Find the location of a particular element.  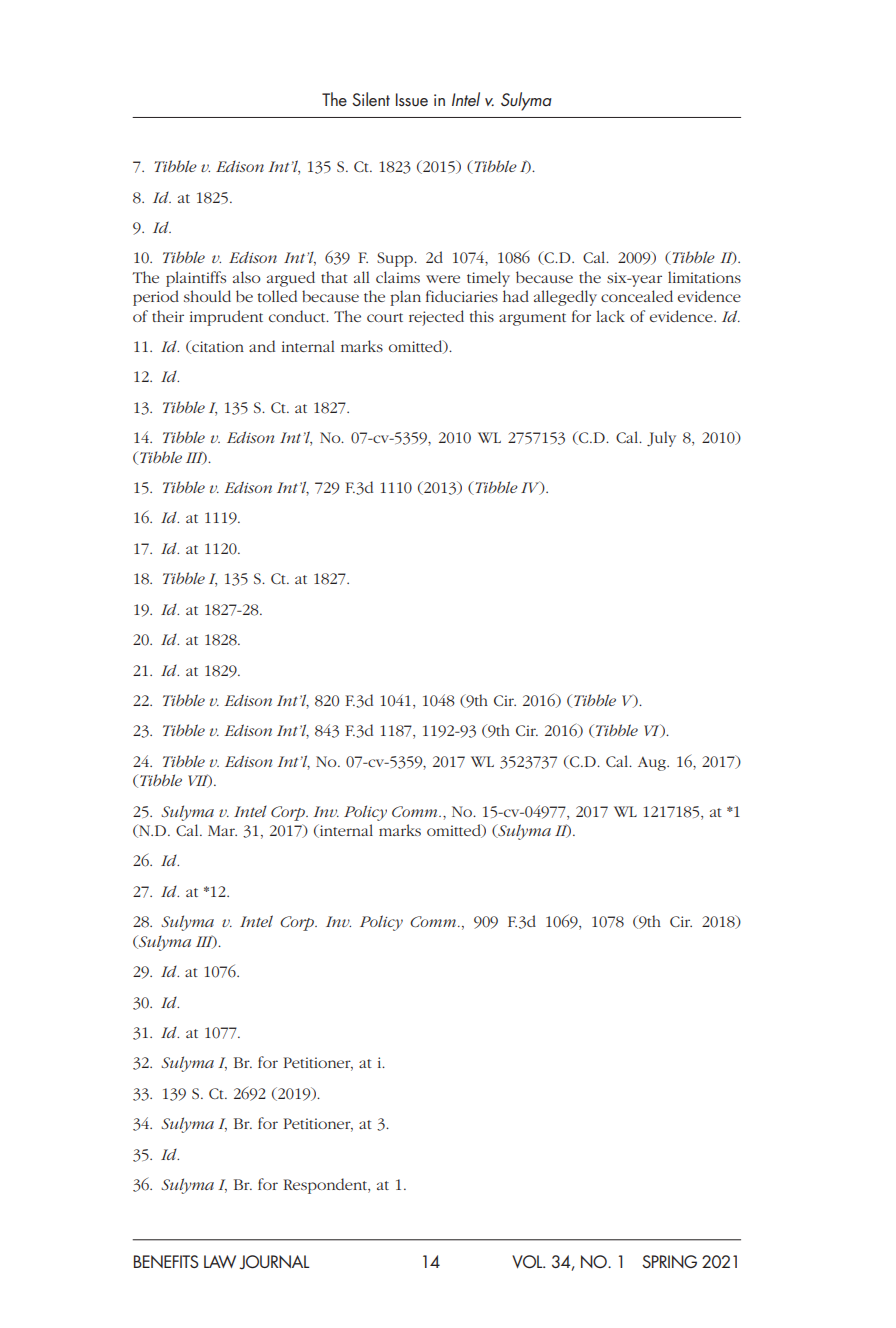

July is located at coordinates (661, 439).
